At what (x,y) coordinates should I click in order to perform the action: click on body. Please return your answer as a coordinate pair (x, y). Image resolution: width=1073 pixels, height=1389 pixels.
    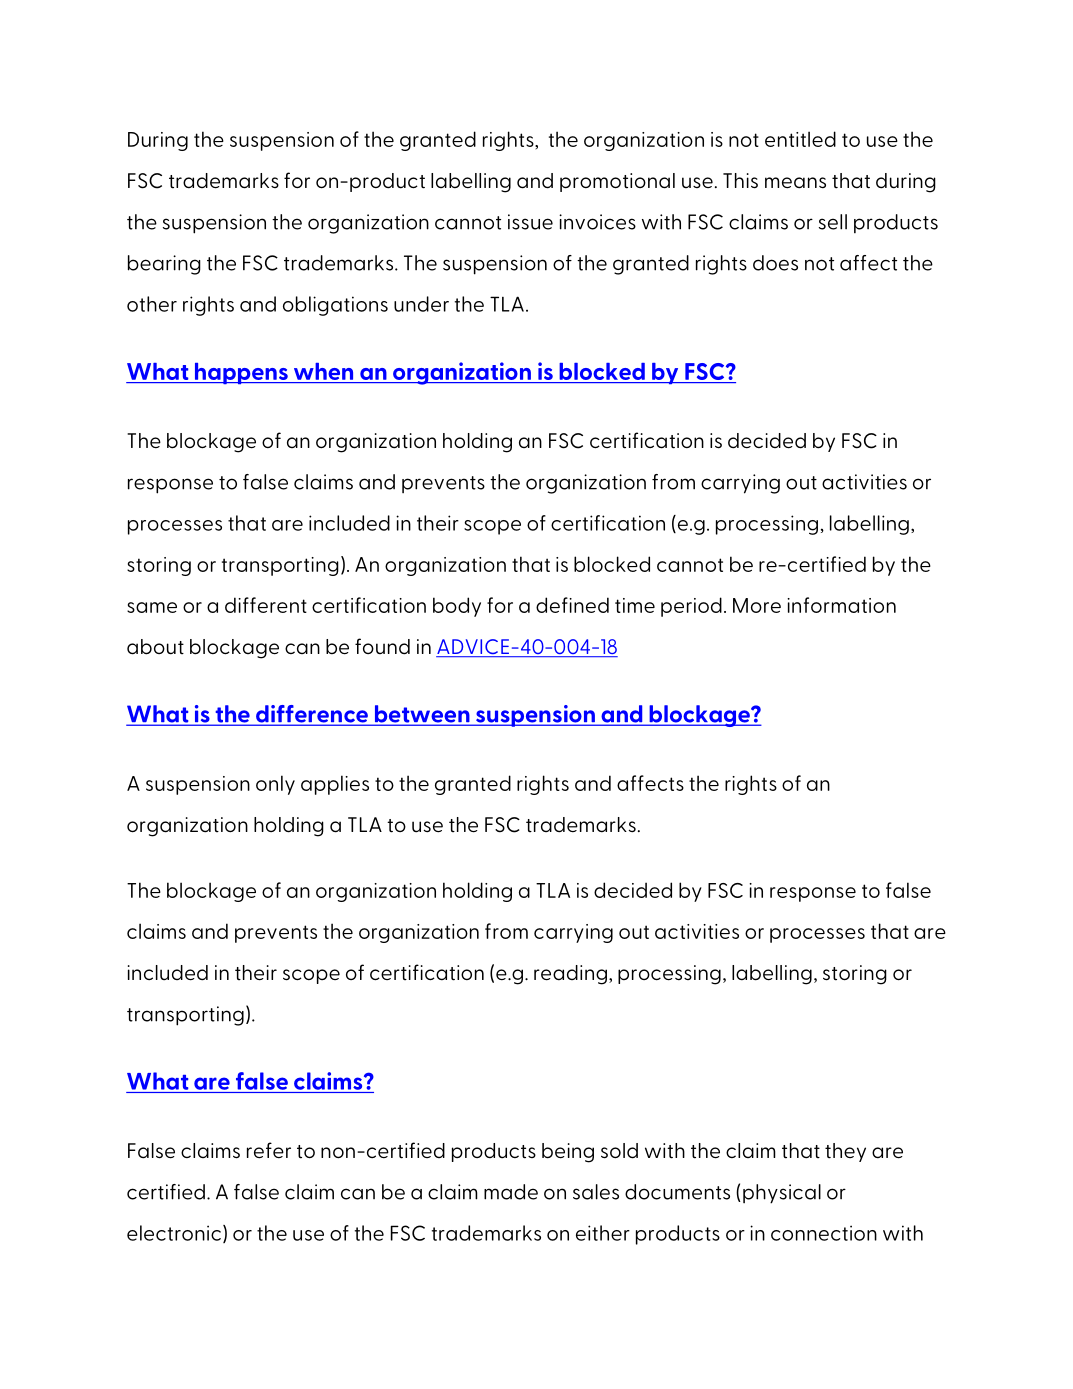
    Looking at the image, I should click on (457, 607).
